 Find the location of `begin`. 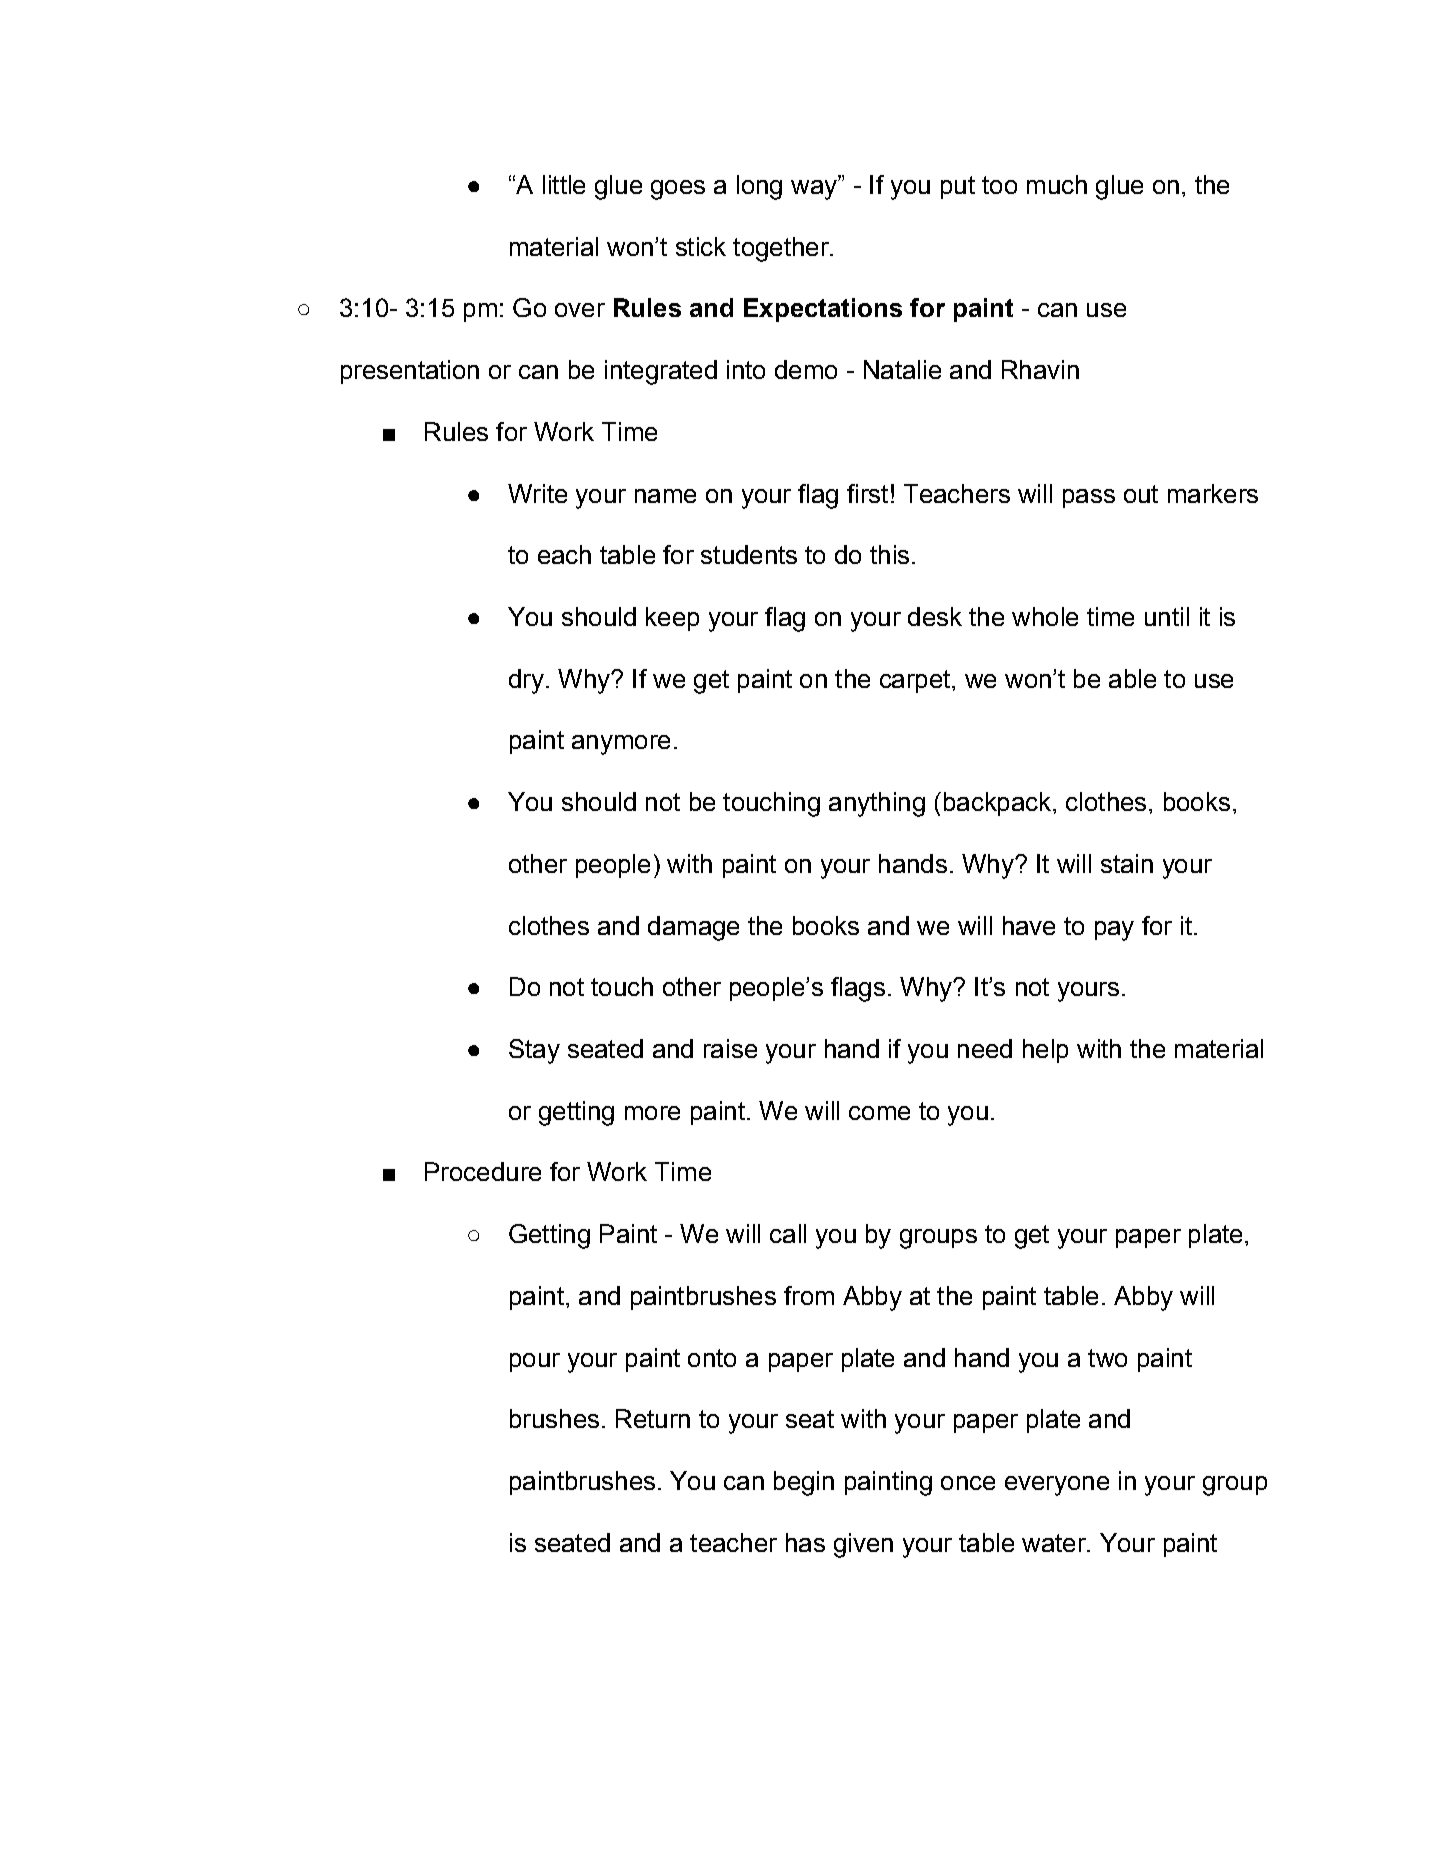

begin is located at coordinates (804, 1483).
